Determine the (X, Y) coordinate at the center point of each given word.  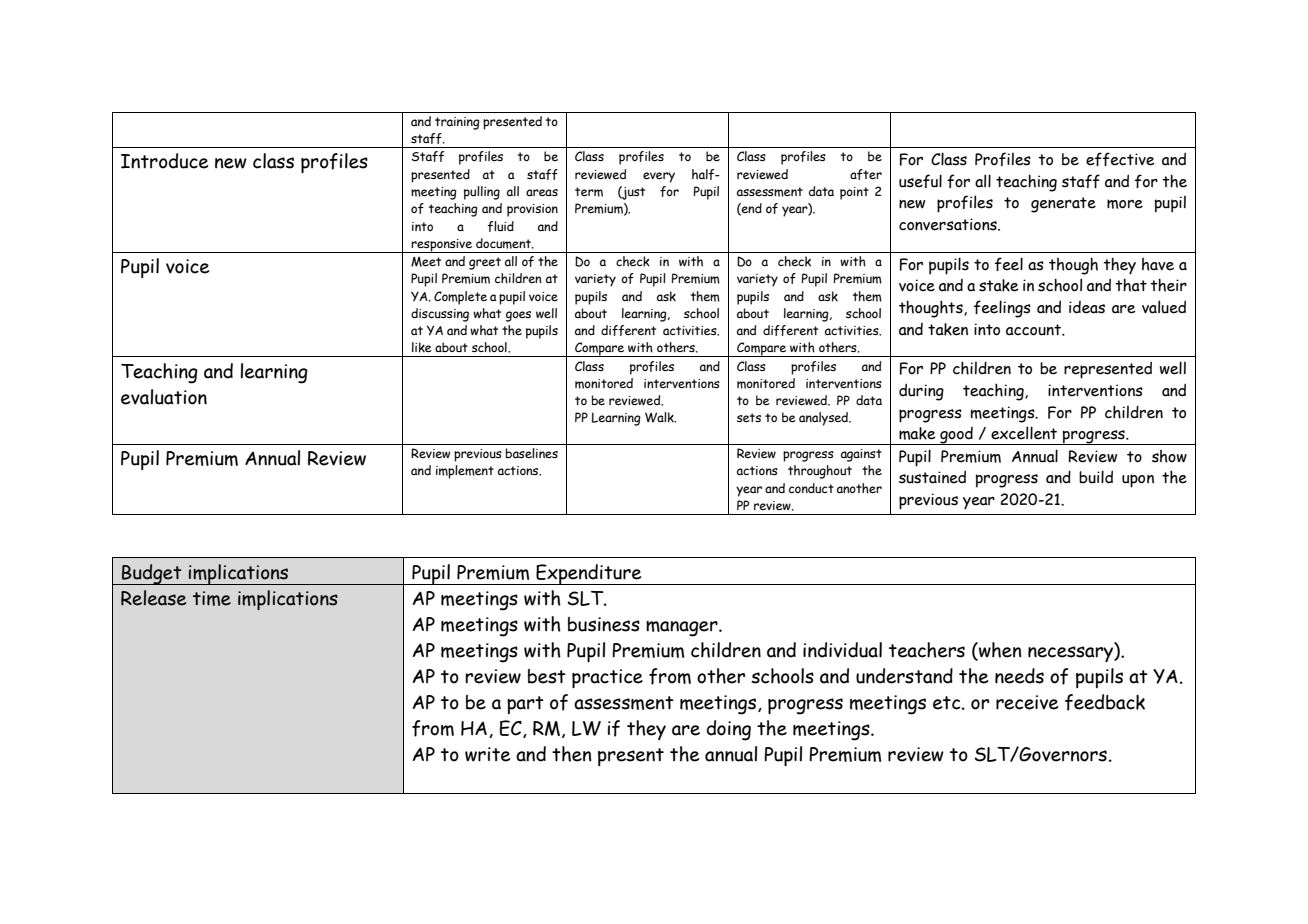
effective (1120, 159)
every (659, 177)
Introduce (164, 161)
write (487, 754)
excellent (1024, 433)
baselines (532, 453)
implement (465, 472)
